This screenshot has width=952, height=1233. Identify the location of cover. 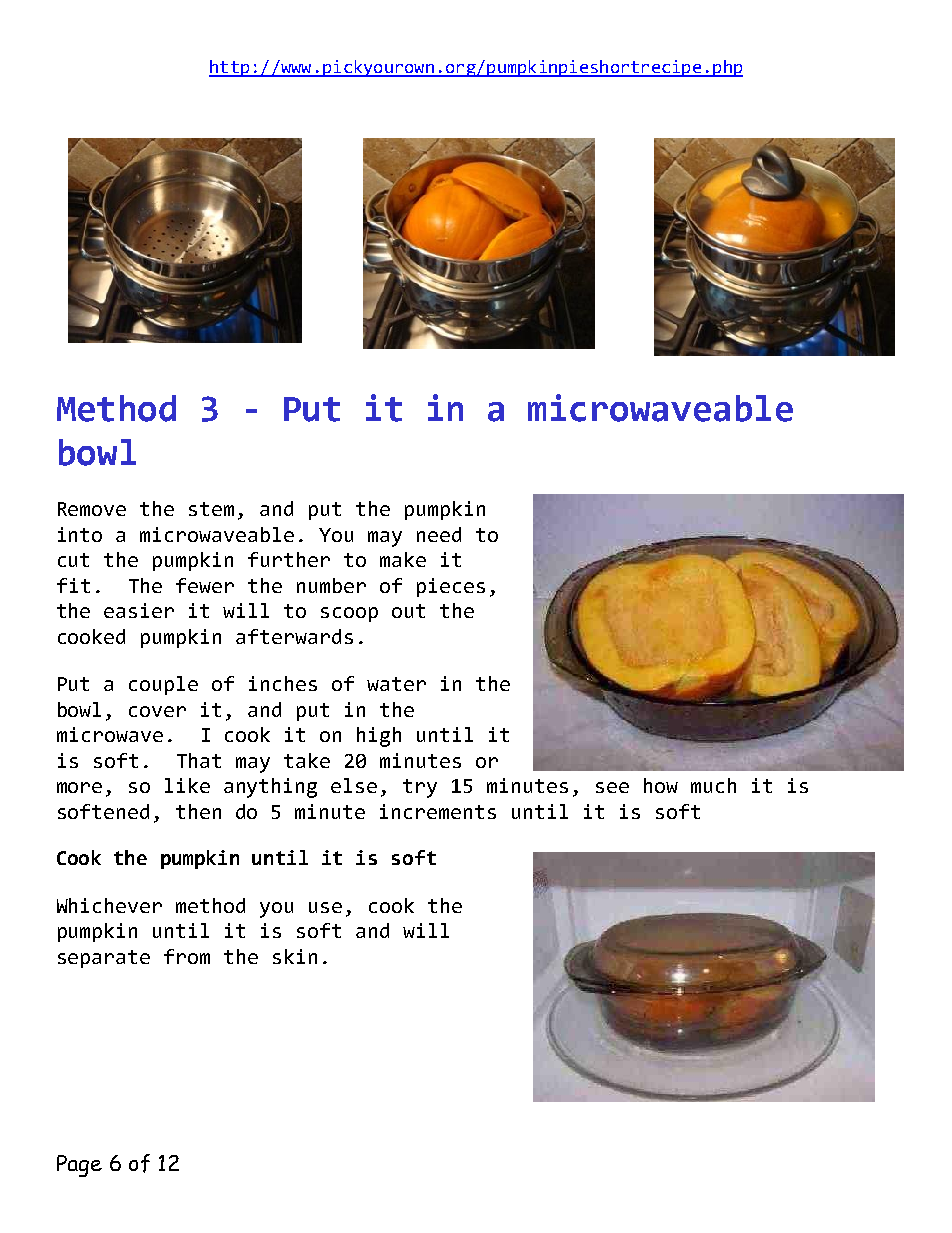
(157, 711).
